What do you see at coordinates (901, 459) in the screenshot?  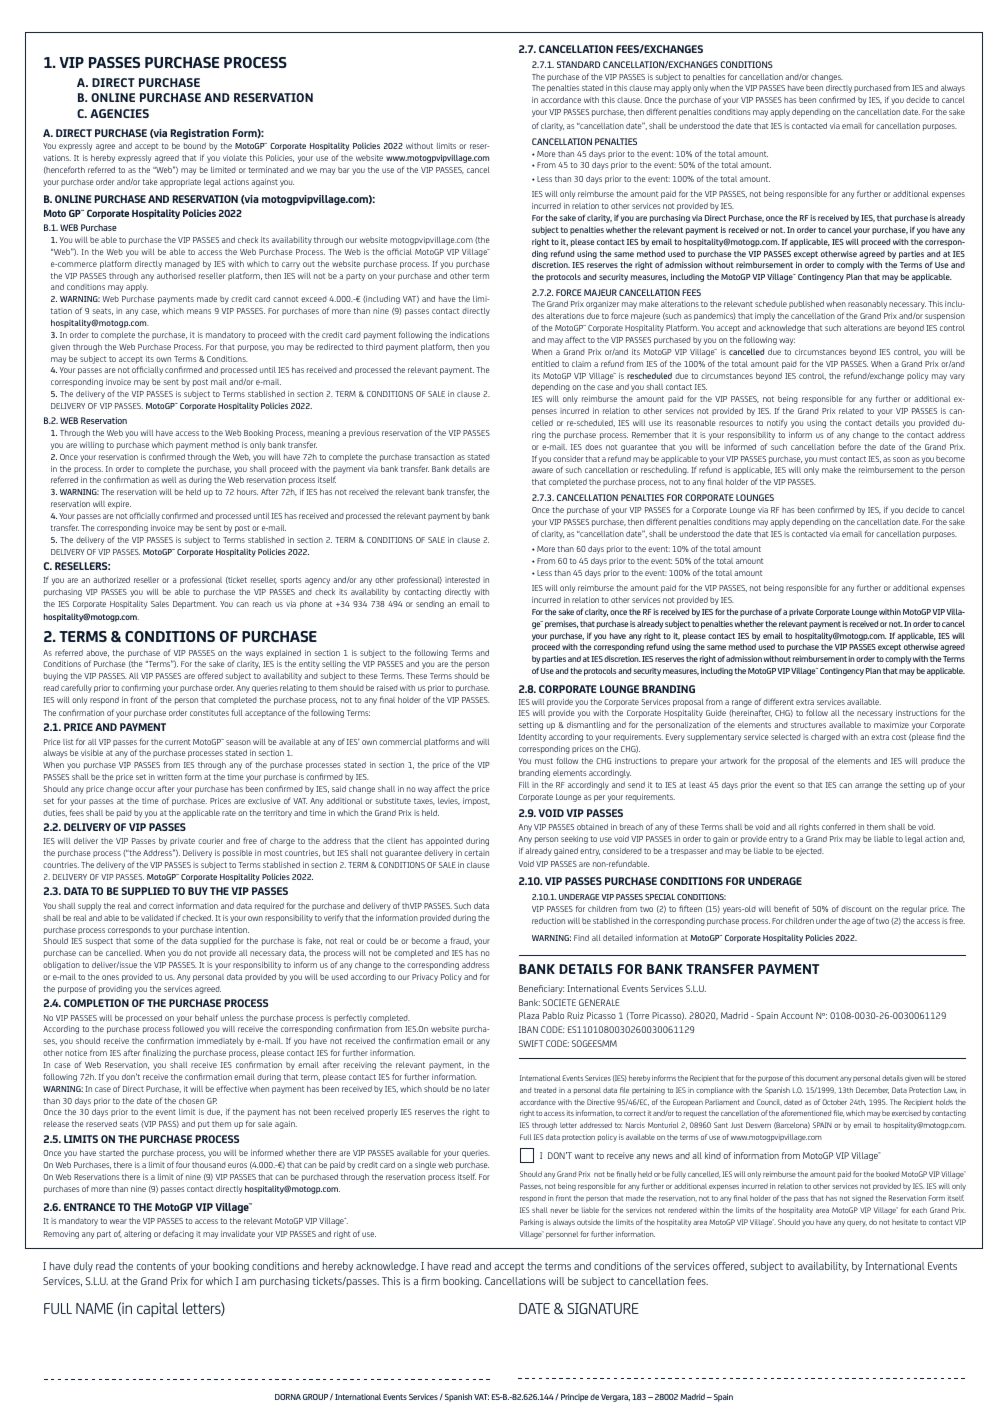 I see `soon` at bounding box center [901, 459].
